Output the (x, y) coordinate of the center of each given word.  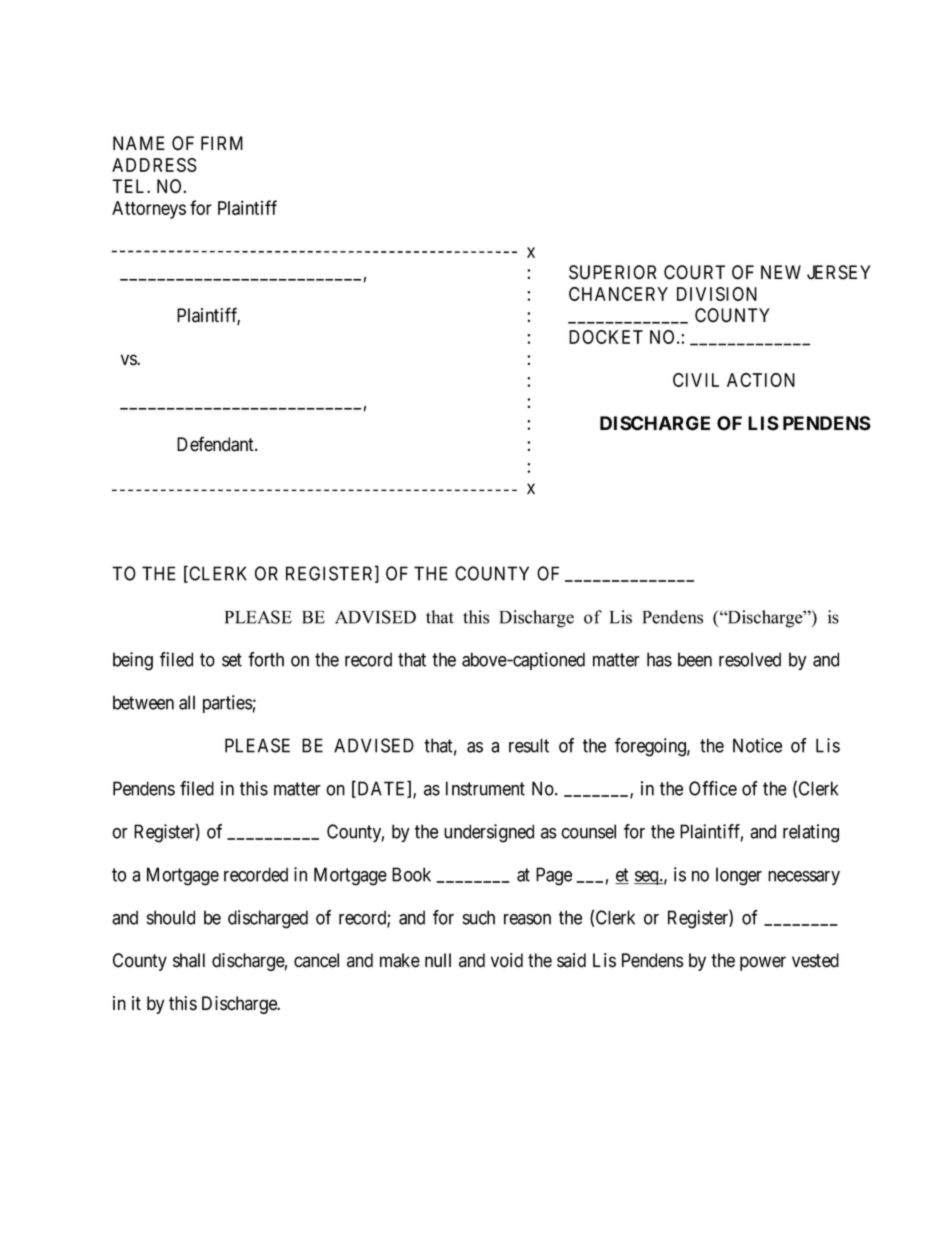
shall (189, 960)
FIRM (222, 143)
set (232, 660)
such (479, 917)
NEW (781, 272)
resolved (750, 659)
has (659, 659)
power (763, 963)
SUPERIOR (612, 272)
